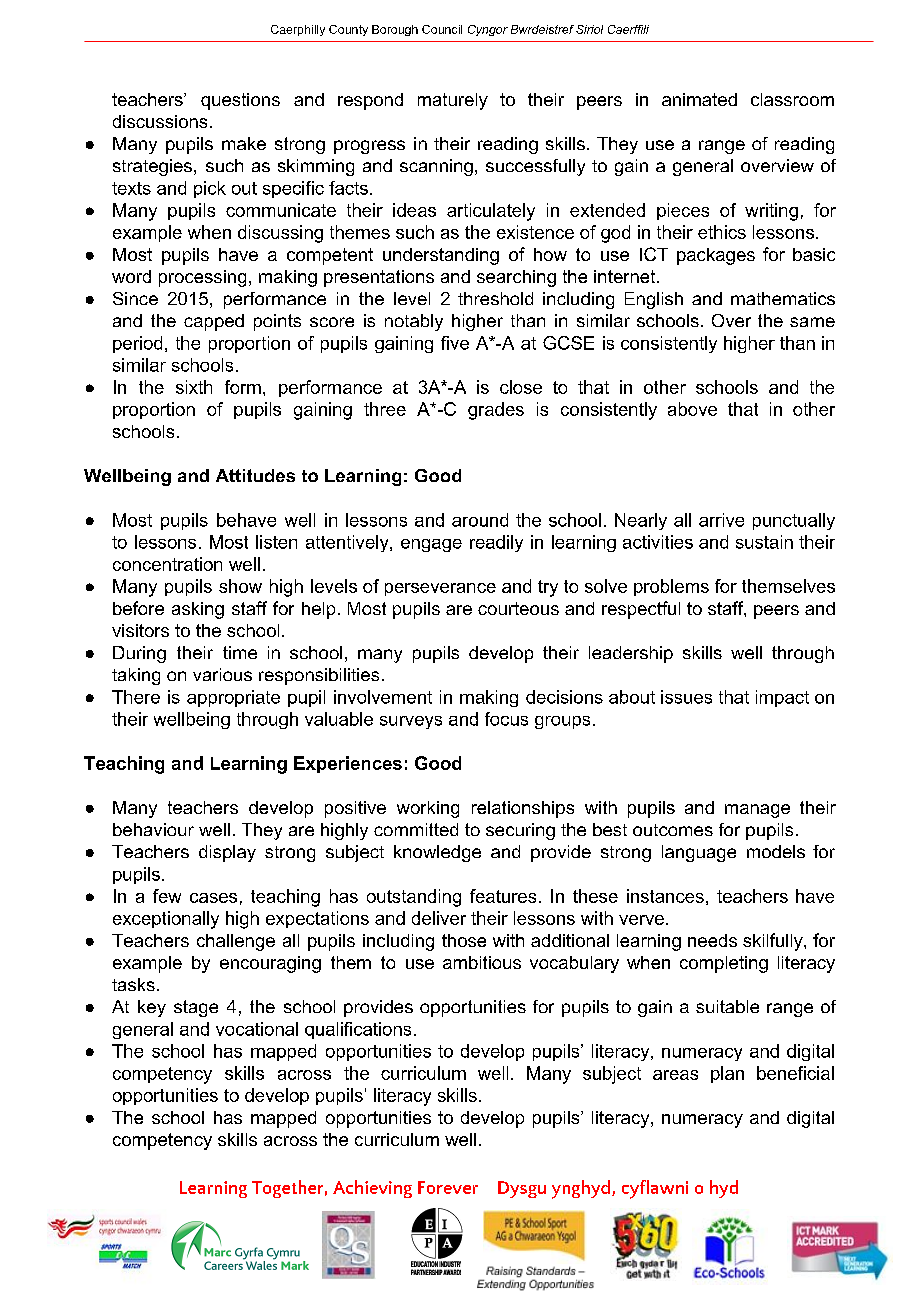 This image has height=1308, width=924. Describe the element at coordinates (699, 99) in the image. I see `animated` at that location.
